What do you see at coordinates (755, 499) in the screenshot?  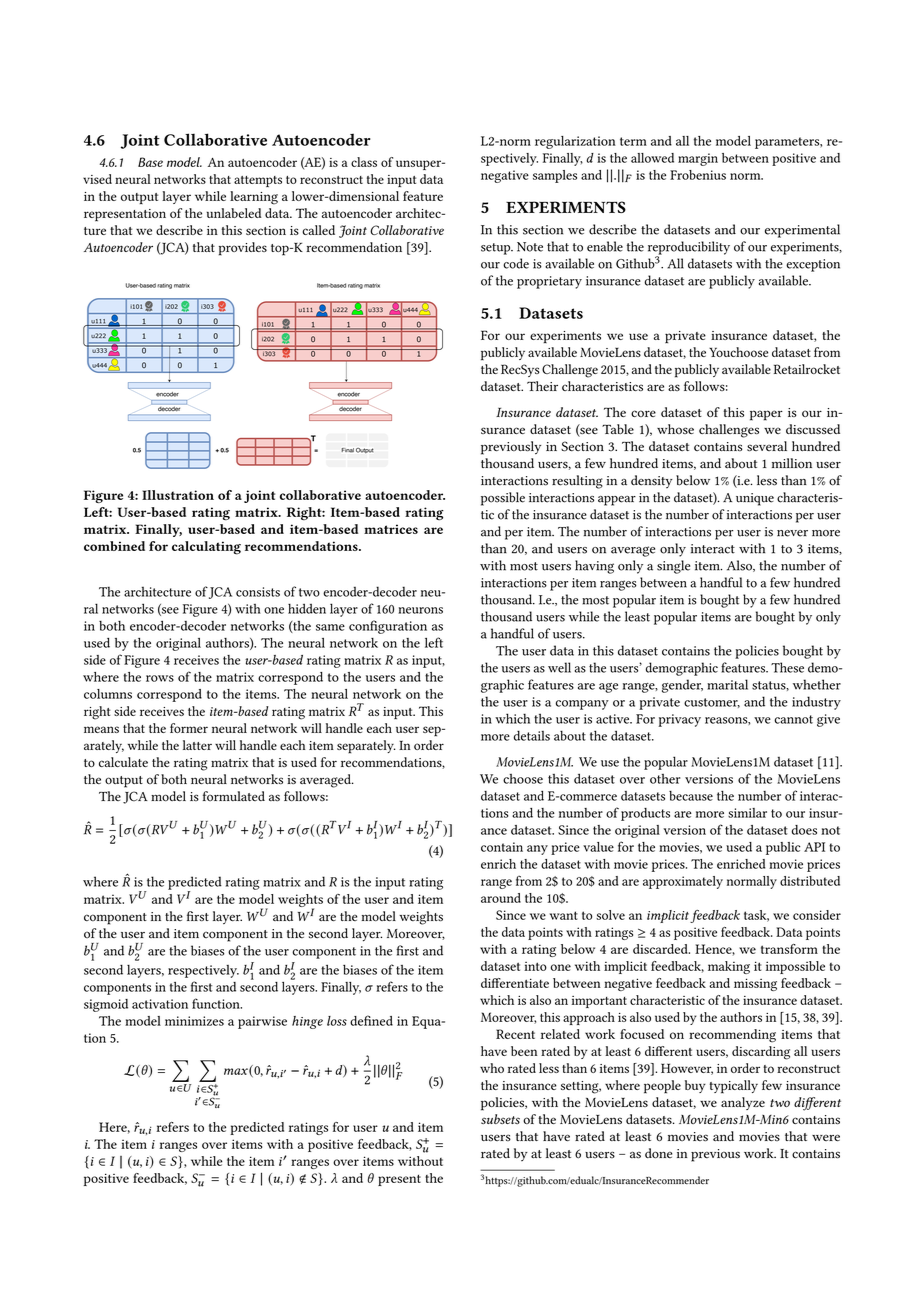 I see `unique` at bounding box center [755, 499].
